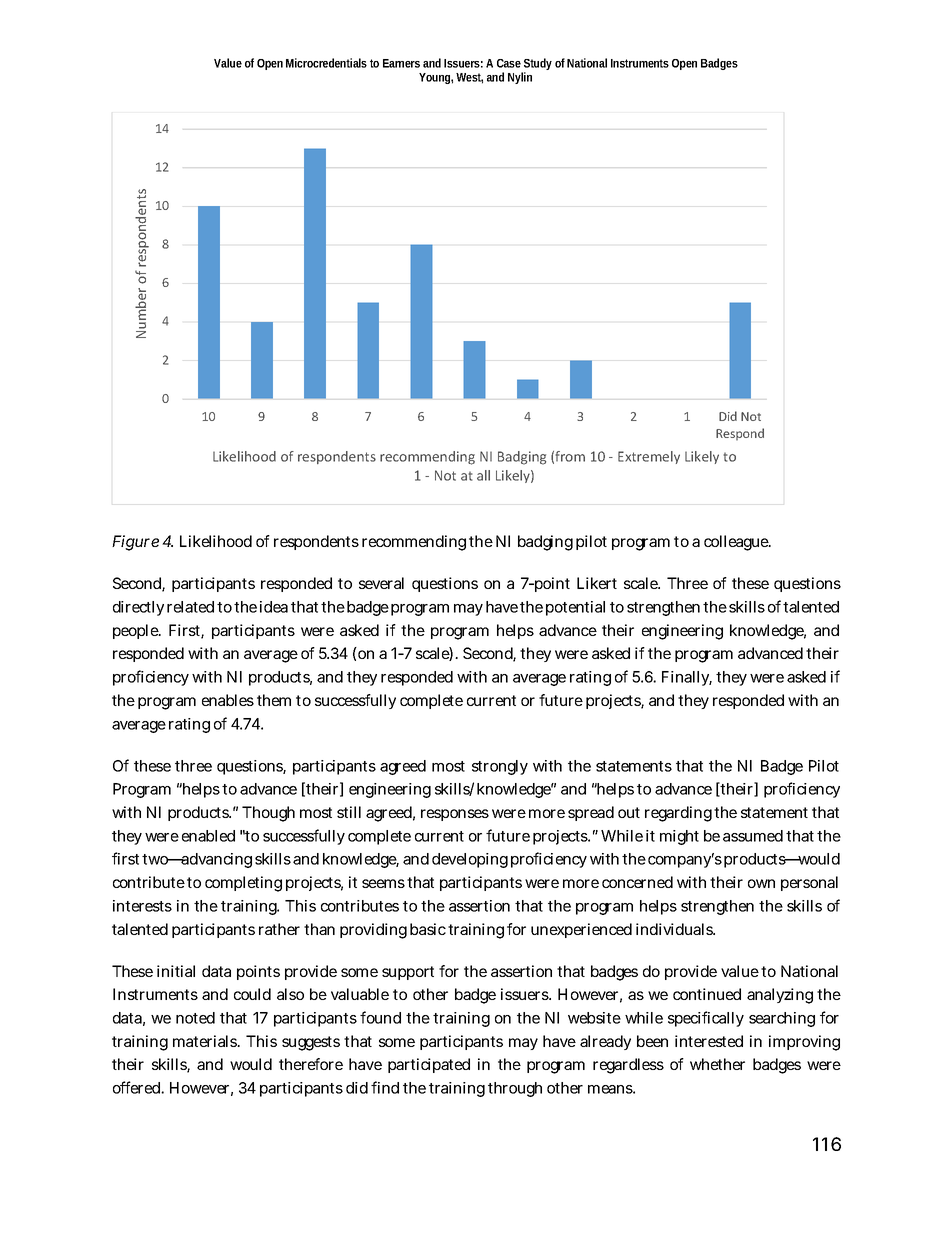 This screenshot has height=1233, width=952. What do you see at coordinates (686, 678) in the screenshot?
I see `Finally` at bounding box center [686, 678].
